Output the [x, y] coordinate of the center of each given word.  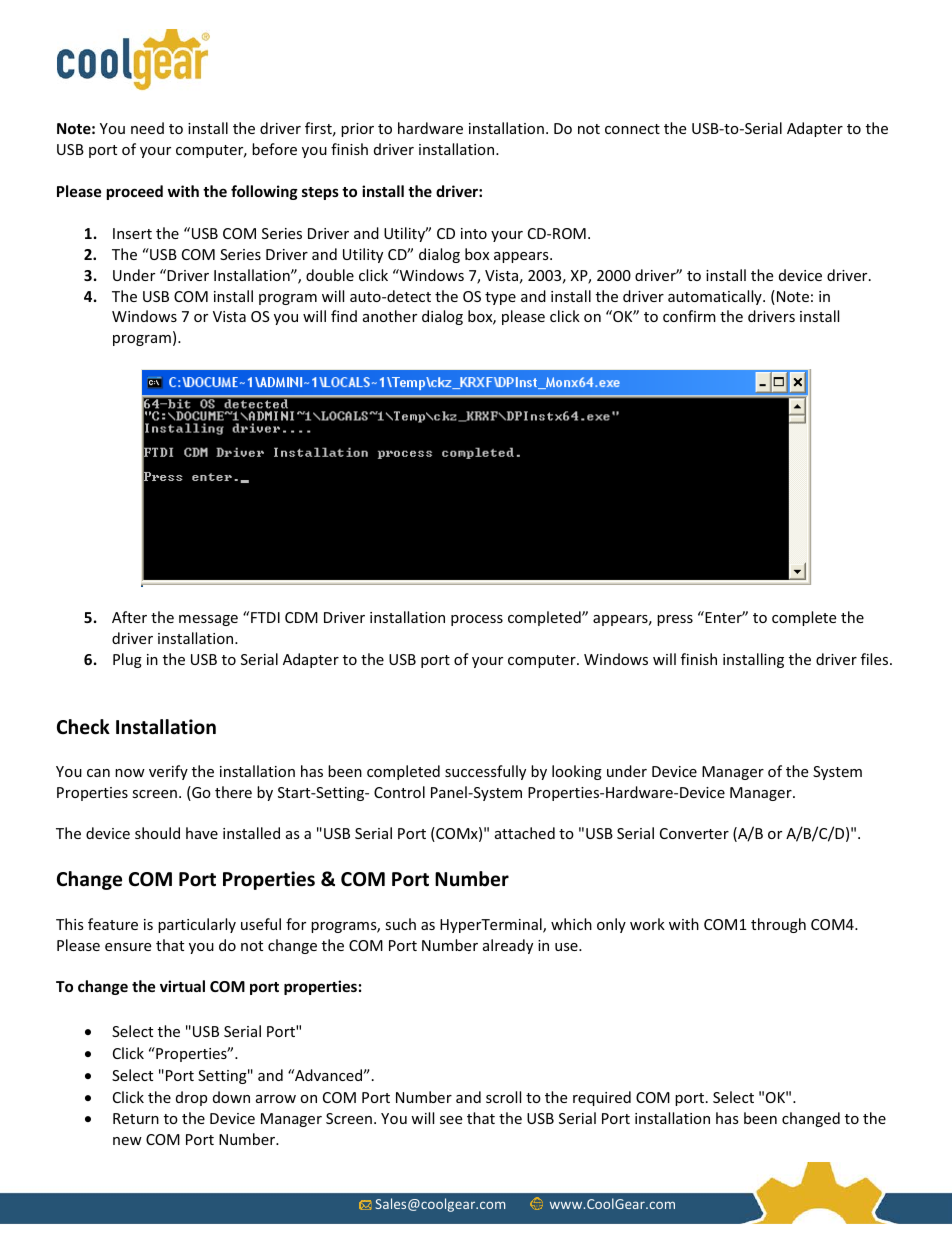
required [602, 1098]
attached [525, 833]
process [477, 620]
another [390, 316]
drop [191, 1098]
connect [632, 129]
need [147, 128]
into [474, 233]
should [157, 833]
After [129, 617]
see [451, 1120]
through [778, 925]
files [876, 659]
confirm [689, 316]
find [344, 316]
